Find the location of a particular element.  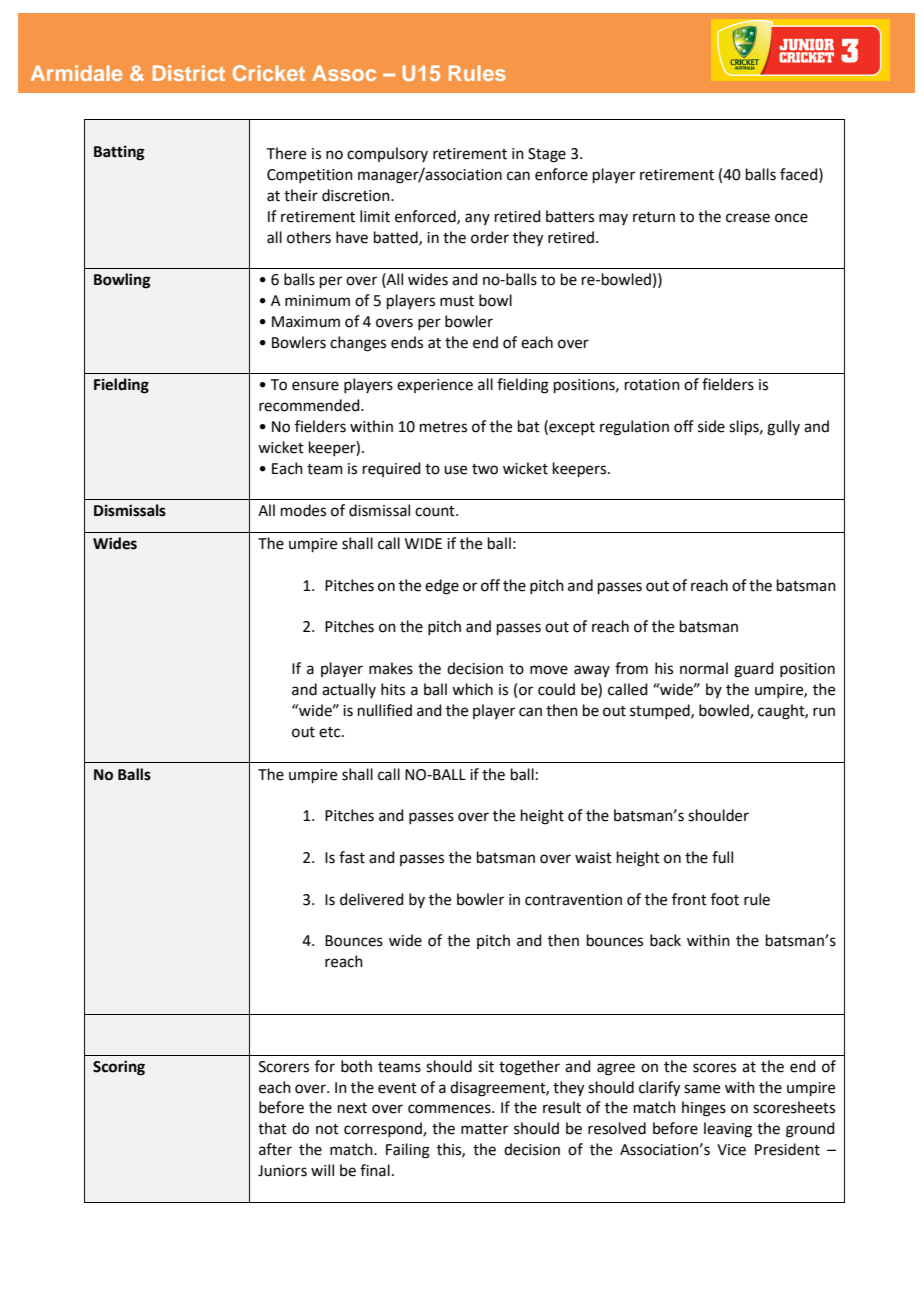

Maximum is located at coordinates (306, 322).
